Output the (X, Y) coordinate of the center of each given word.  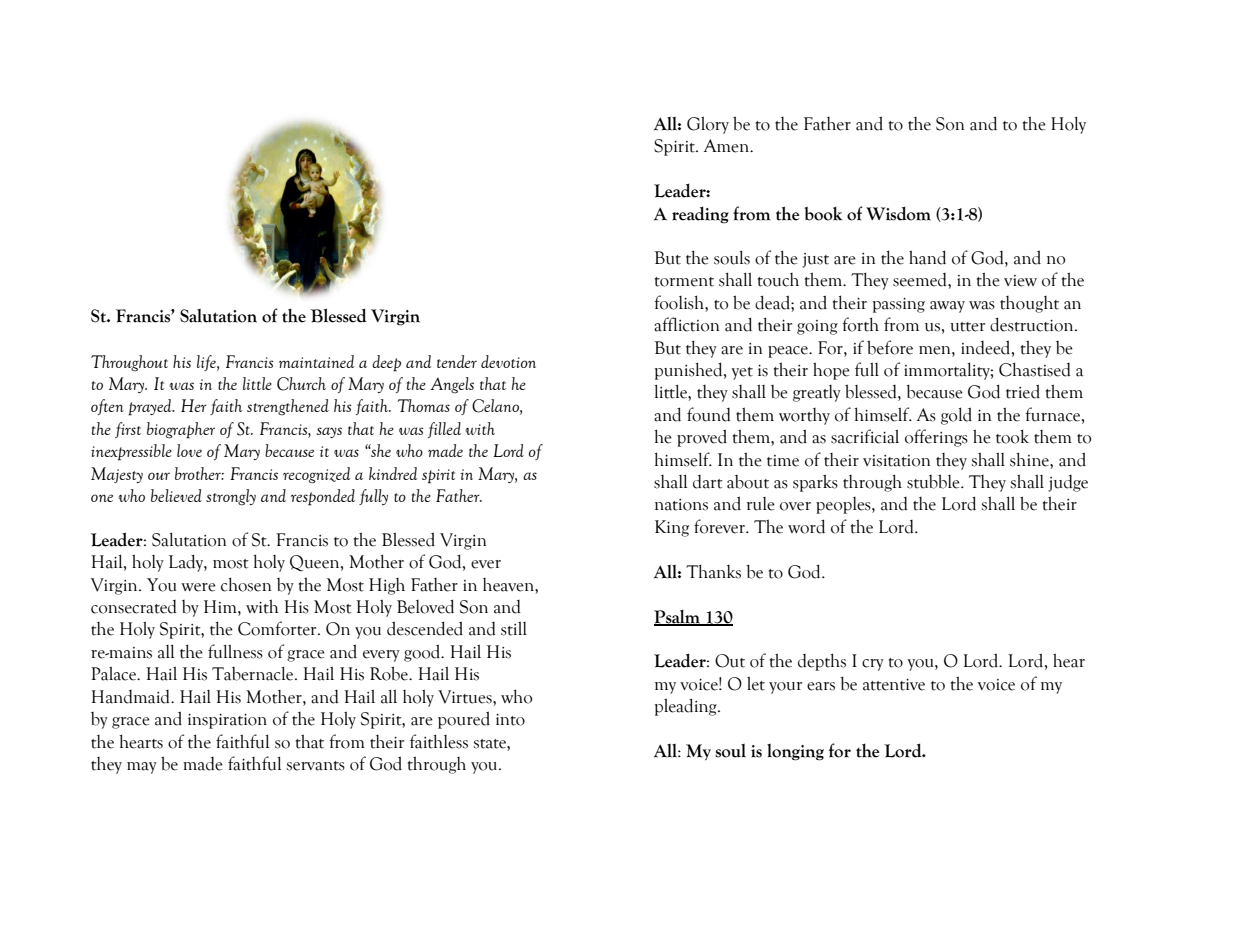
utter (968, 327)
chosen (246, 584)
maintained (317, 361)
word (806, 526)
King (672, 528)
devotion (508, 361)
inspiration (227, 721)
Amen (728, 146)
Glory (708, 125)
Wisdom (898, 213)
